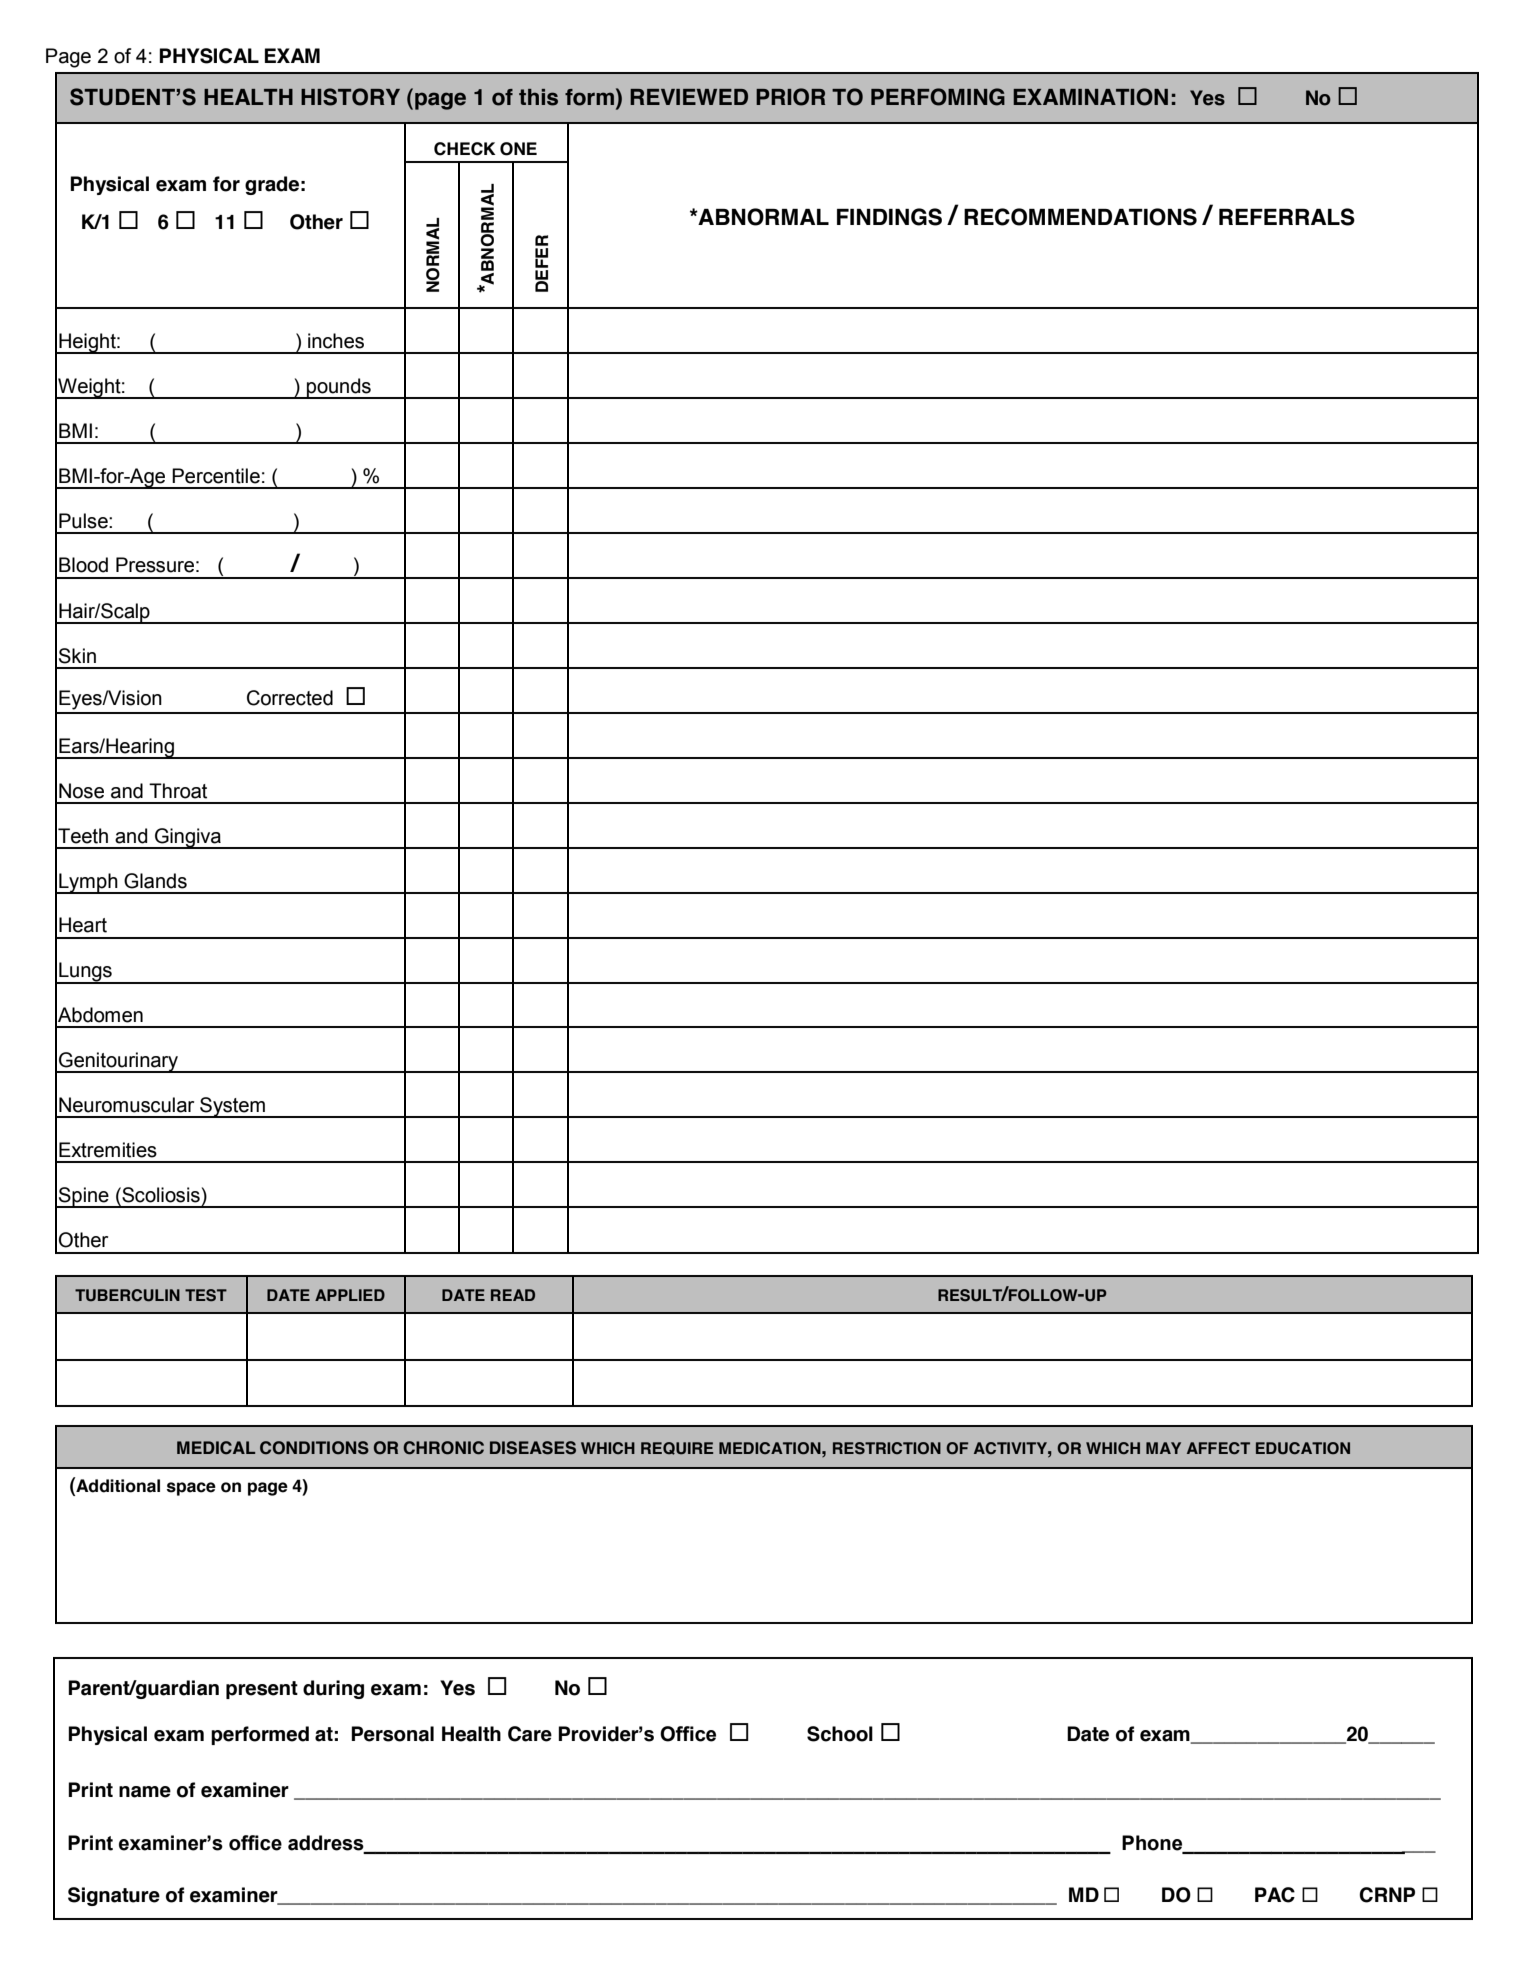 The image size is (1528, 1978). What do you see at coordinates (145, 1792) in the page?
I see `name` at bounding box center [145, 1792].
